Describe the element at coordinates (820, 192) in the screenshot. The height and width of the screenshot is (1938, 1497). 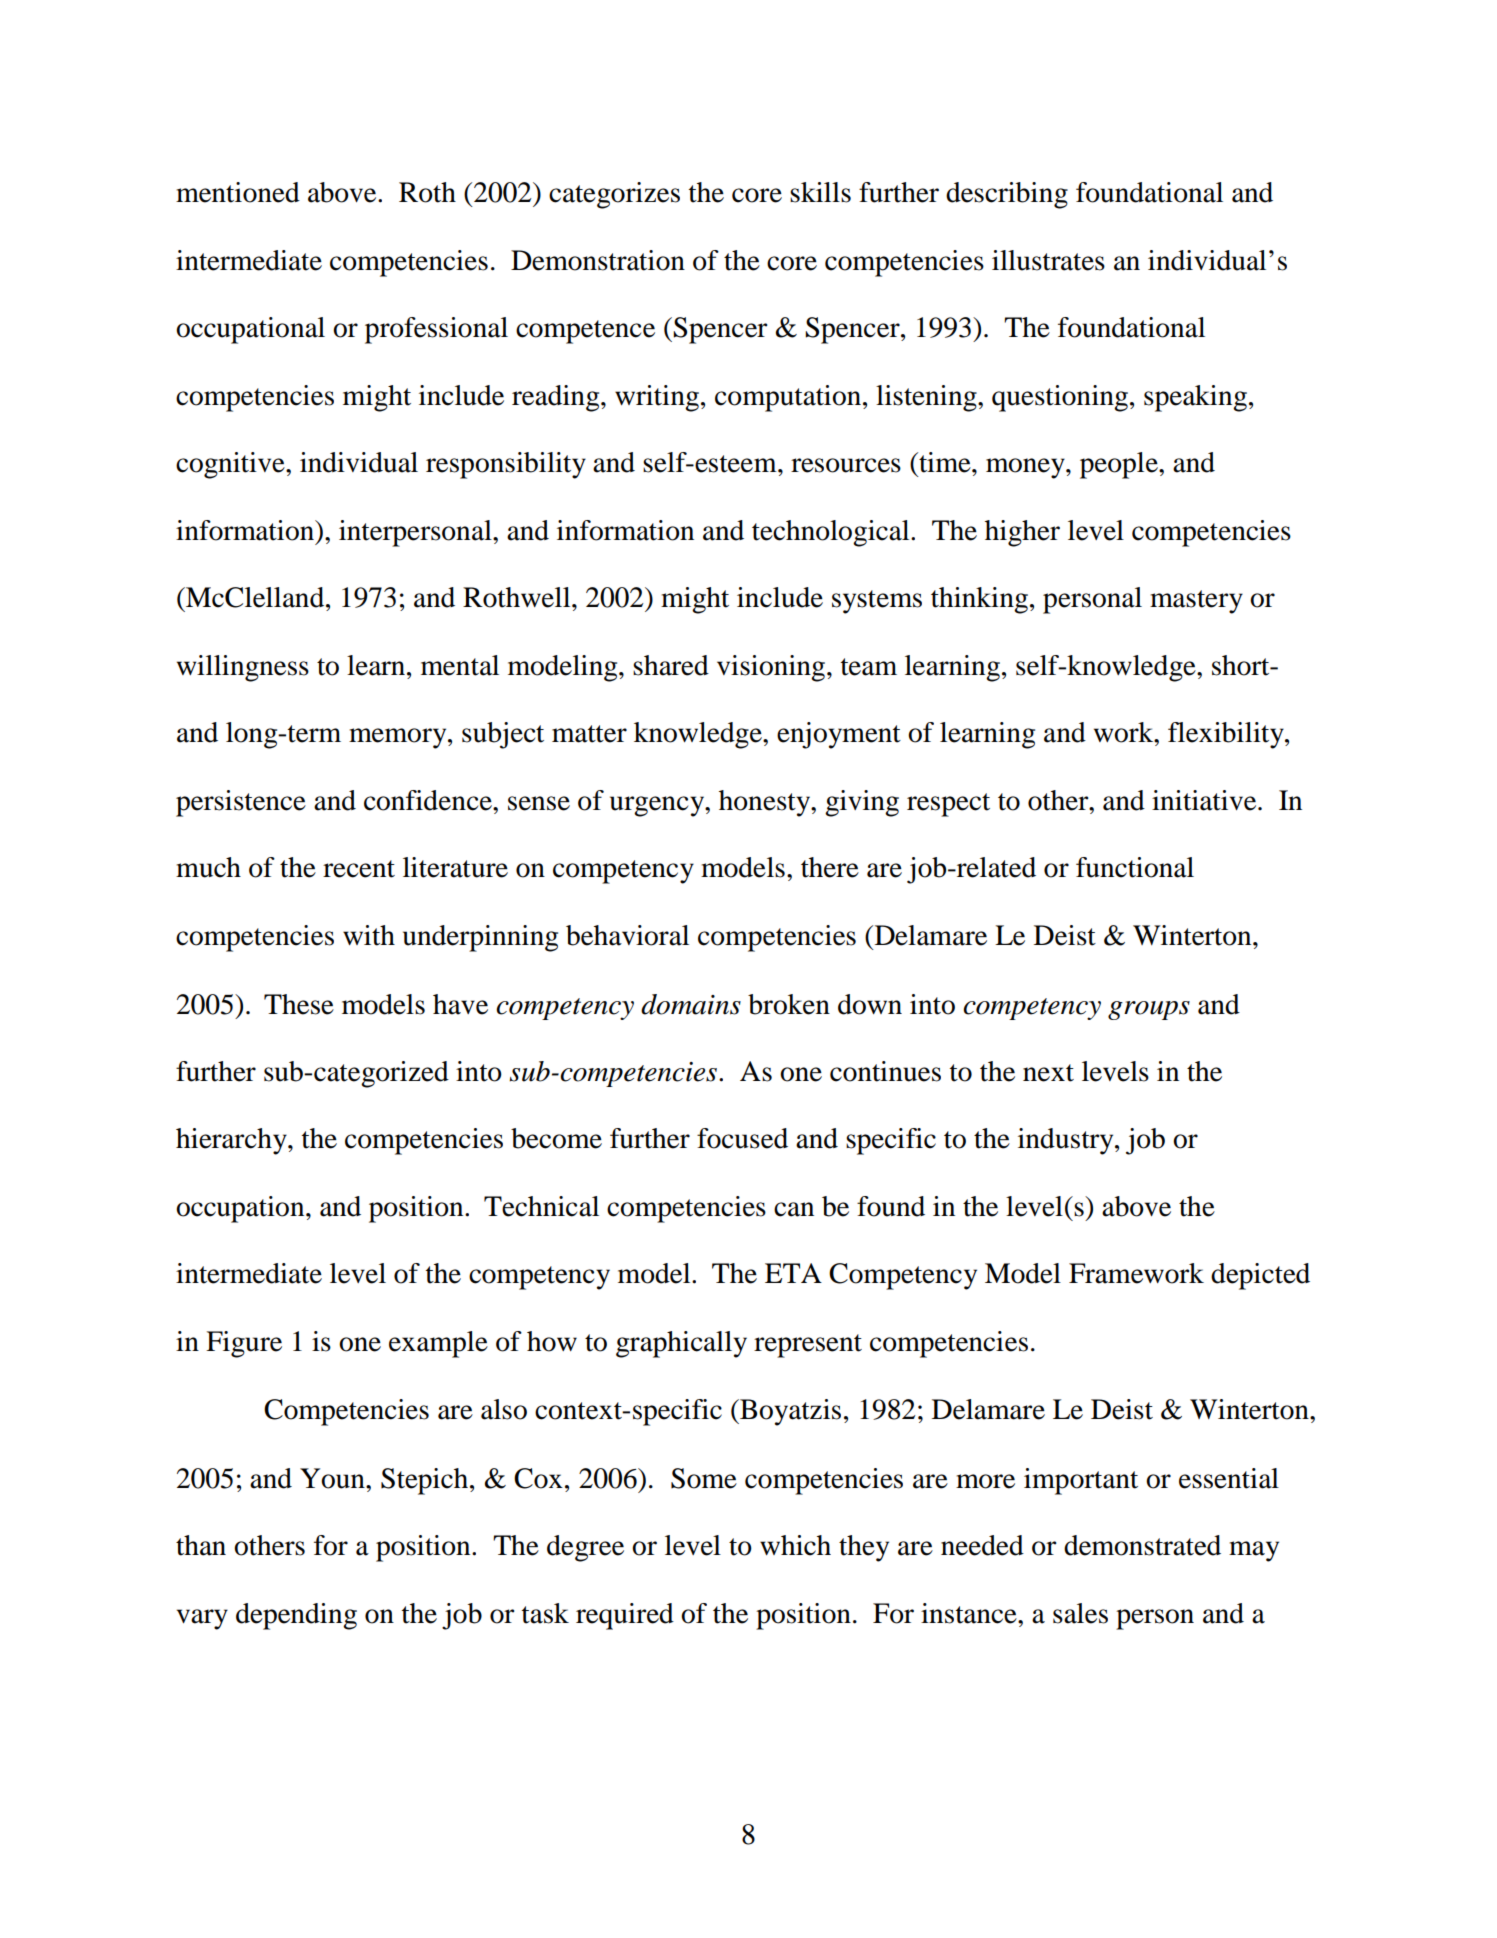
I see `skills` at that location.
